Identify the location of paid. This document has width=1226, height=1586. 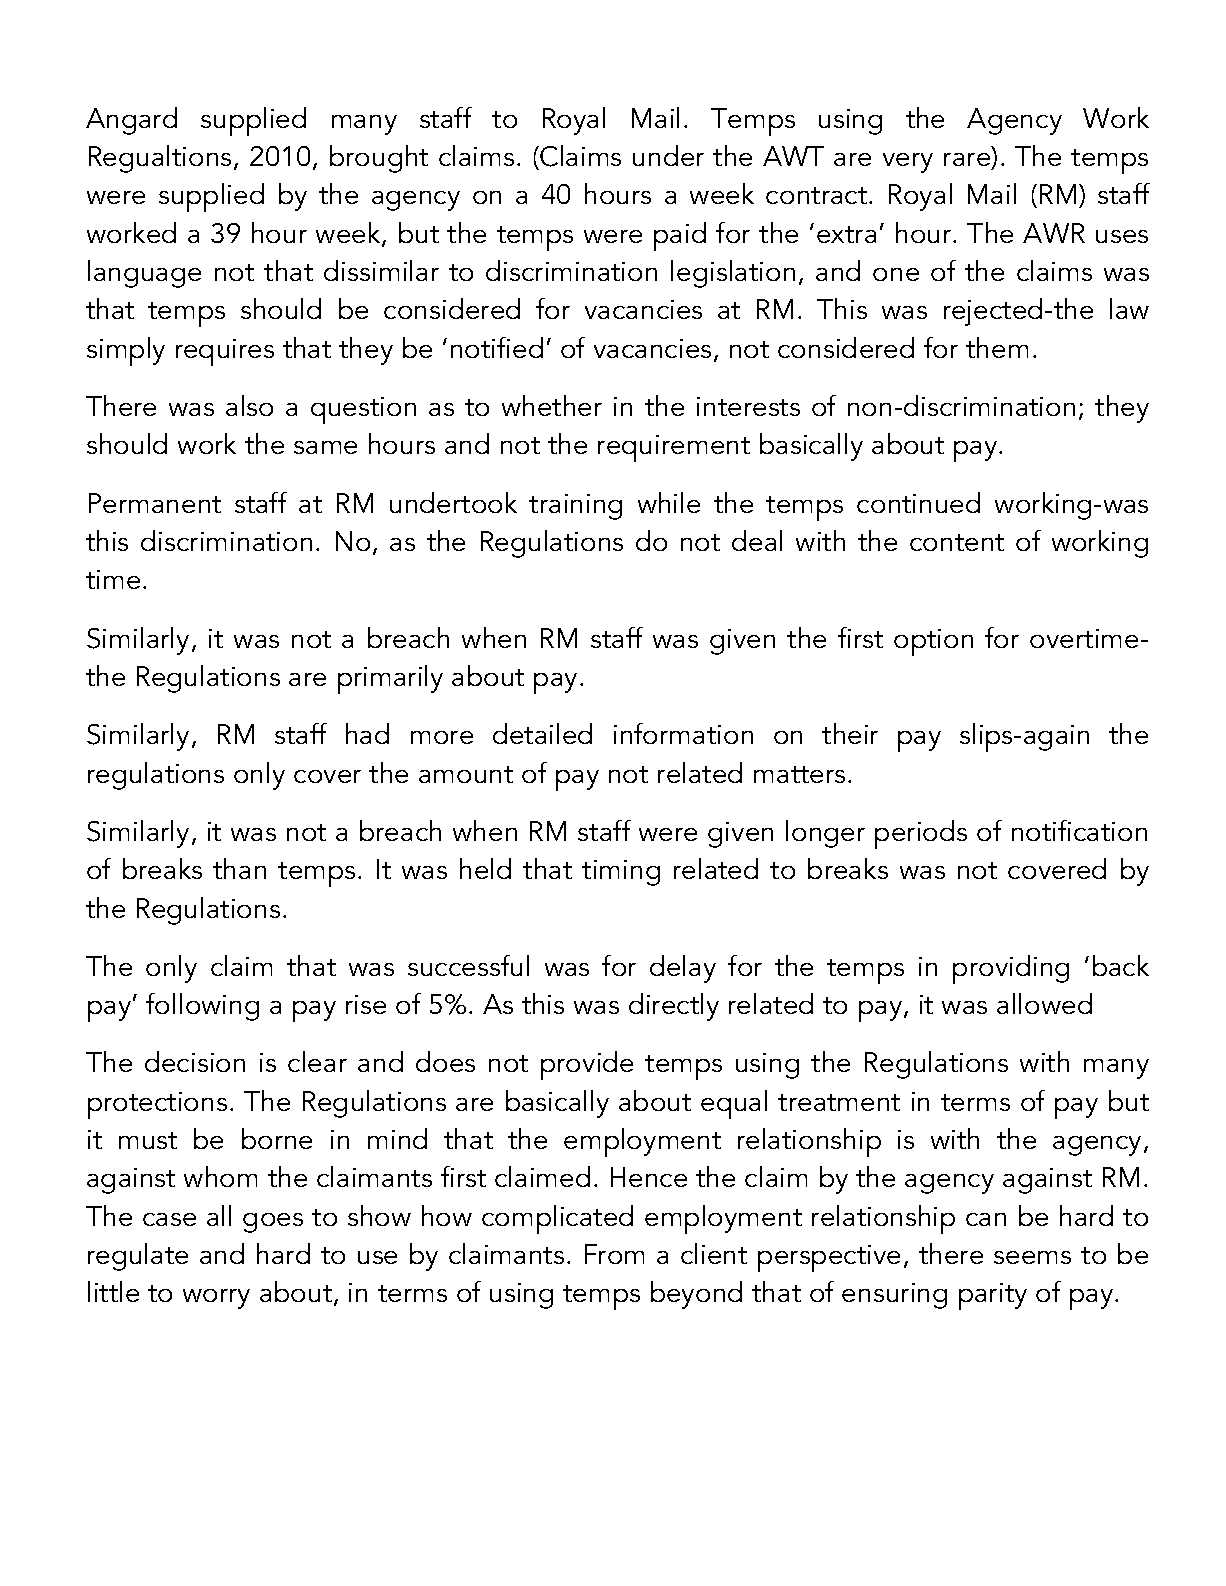
(680, 236).
